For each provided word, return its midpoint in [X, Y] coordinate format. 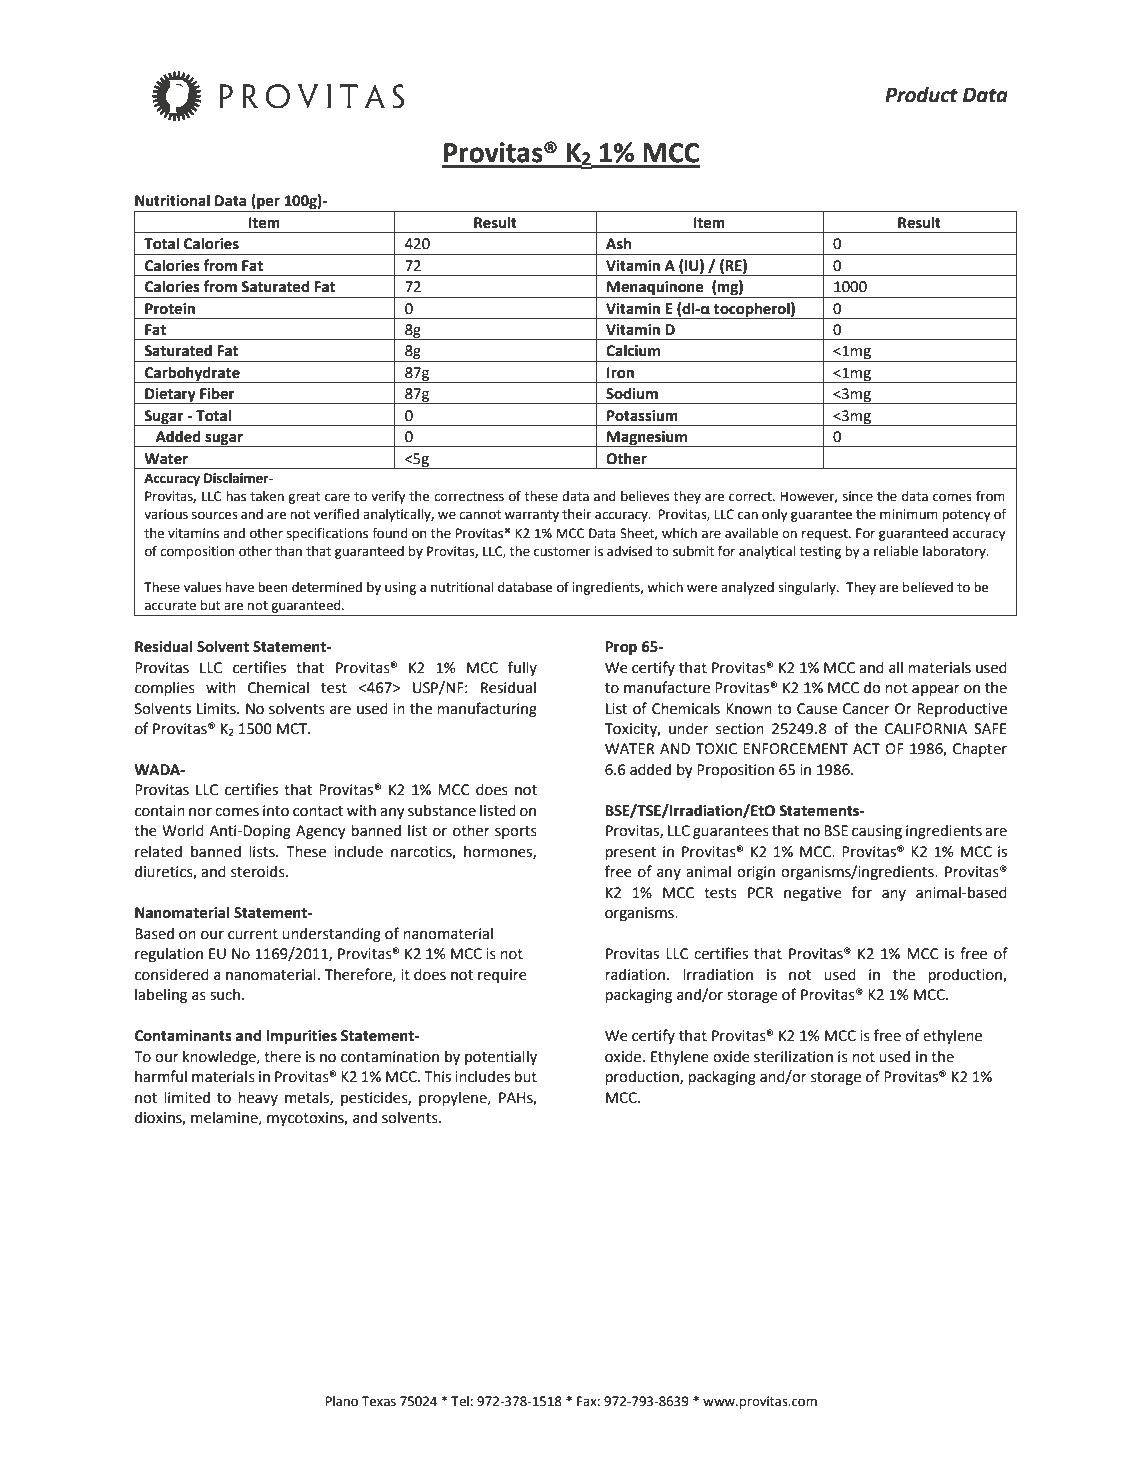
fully [522, 668]
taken [267, 496]
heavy [258, 1098]
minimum [909, 514]
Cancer [866, 709]
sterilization [793, 1056]
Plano [341, 1401]
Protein [170, 309]
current [253, 934]
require [502, 976]
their [577, 514]
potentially [501, 1057]
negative [813, 894]
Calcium [633, 350]
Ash [618, 243]
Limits [217, 709]
